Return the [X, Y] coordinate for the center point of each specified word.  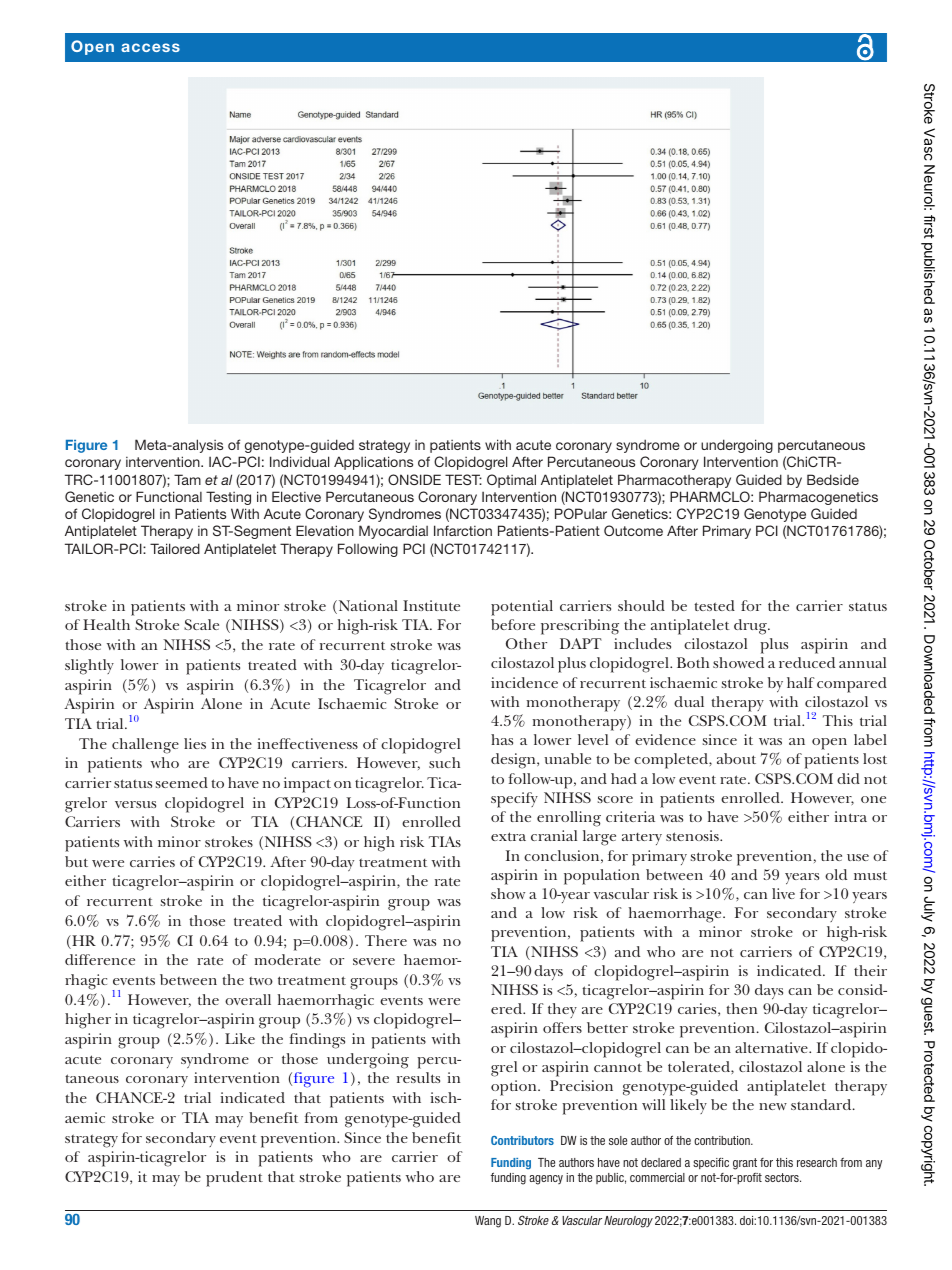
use [858, 857]
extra [508, 836]
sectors [783, 1177]
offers [562, 1027]
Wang [488, 1222]
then [741, 1008]
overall [248, 999]
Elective [296, 496]
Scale [201, 624]
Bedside [833, 479]
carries [152, 861]
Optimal [511, 481]
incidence [524, 682]
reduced [807, 662]
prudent [234, 1179]
